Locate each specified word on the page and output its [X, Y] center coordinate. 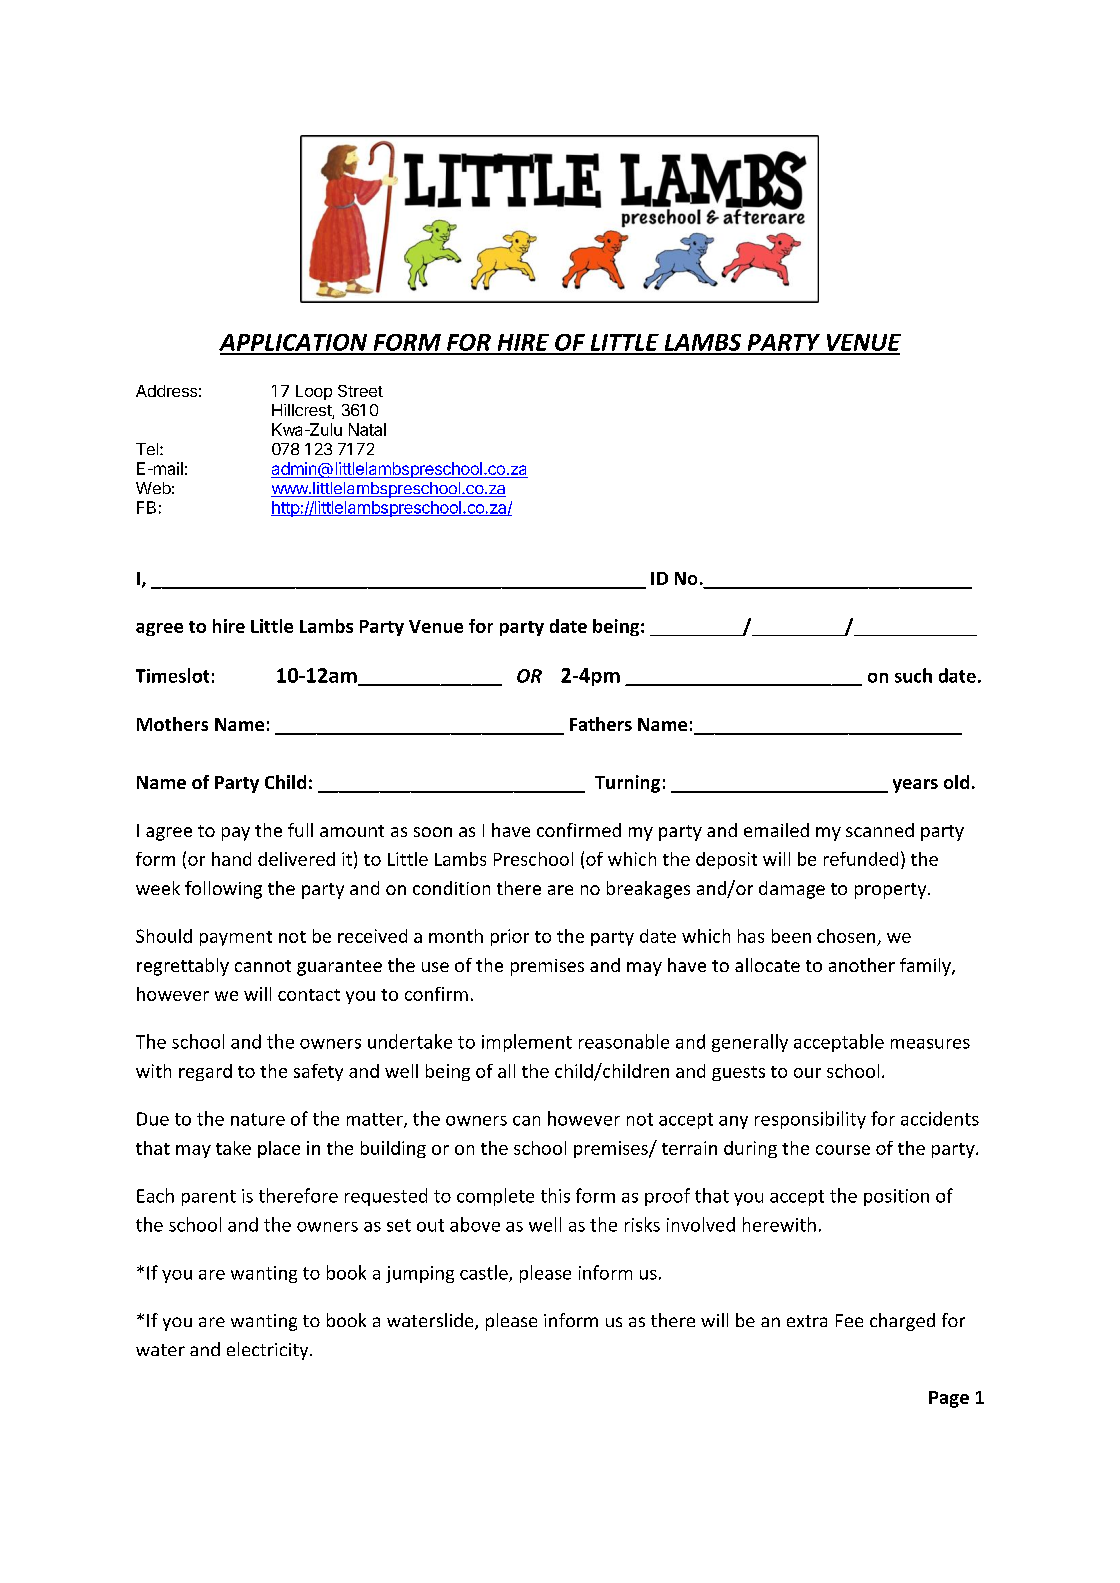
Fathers [601, 724]
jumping [420, 1274]
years [915, 786]
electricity [269, 1351]
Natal [367, 429]
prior [510, 937]
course [843, 1150]
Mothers [172, 724]
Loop [314, 392]
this [555, 1195]
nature [258, 1119]
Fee [849, 1320]
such [913, 675]
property [892, 891]
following [223, 890]
